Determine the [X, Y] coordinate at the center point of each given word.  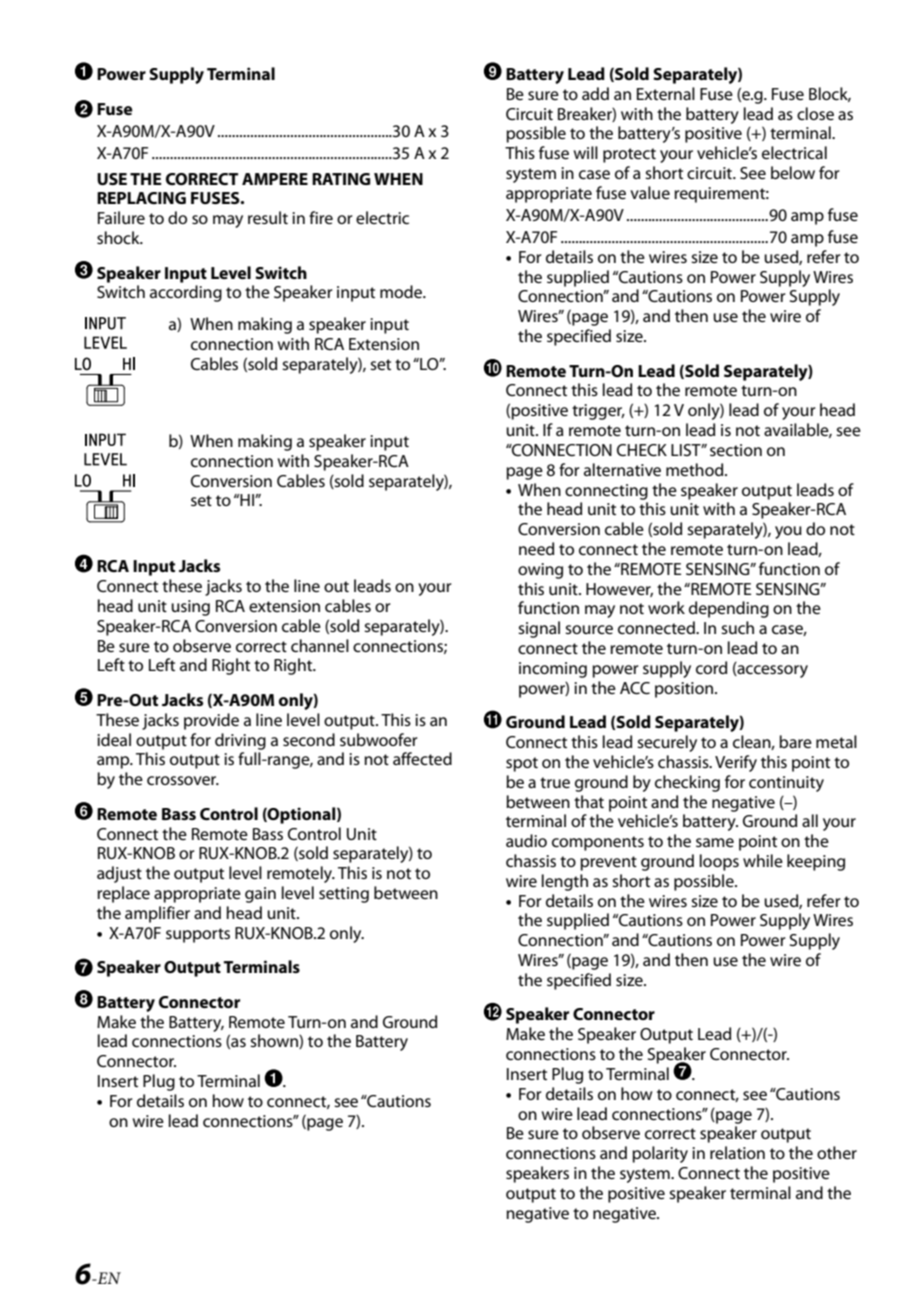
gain [260, 895]
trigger [598, 412]
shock [119, 237]
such [737, 627]
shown [275, 1041]
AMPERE [275, 179]
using [190, 608]
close [815, 113]
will [586, 152]
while [763, 860]
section [736, 450]
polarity [660, 1154]
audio [526, 840]
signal [539, 629]
